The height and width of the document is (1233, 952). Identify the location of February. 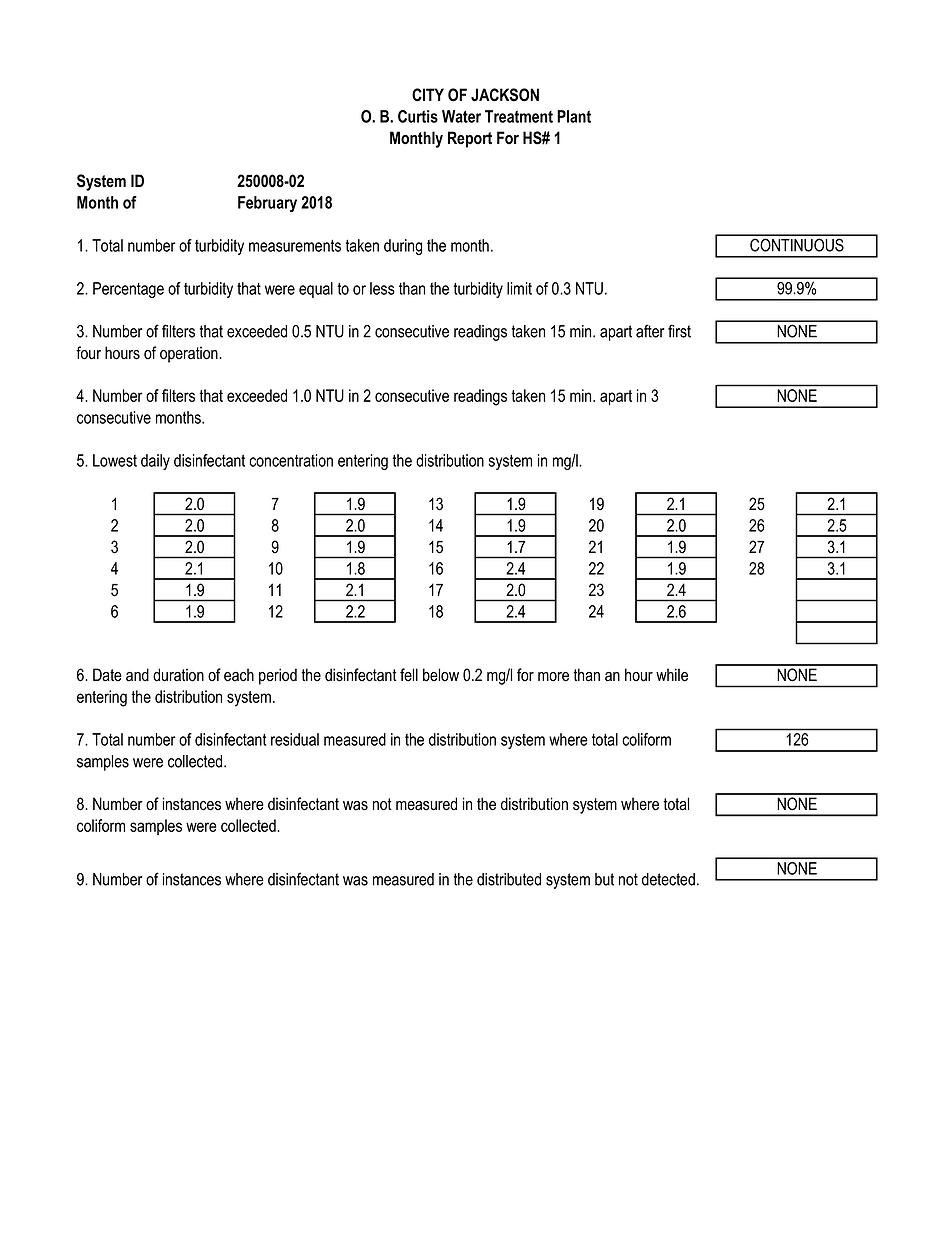
(267, 204).
